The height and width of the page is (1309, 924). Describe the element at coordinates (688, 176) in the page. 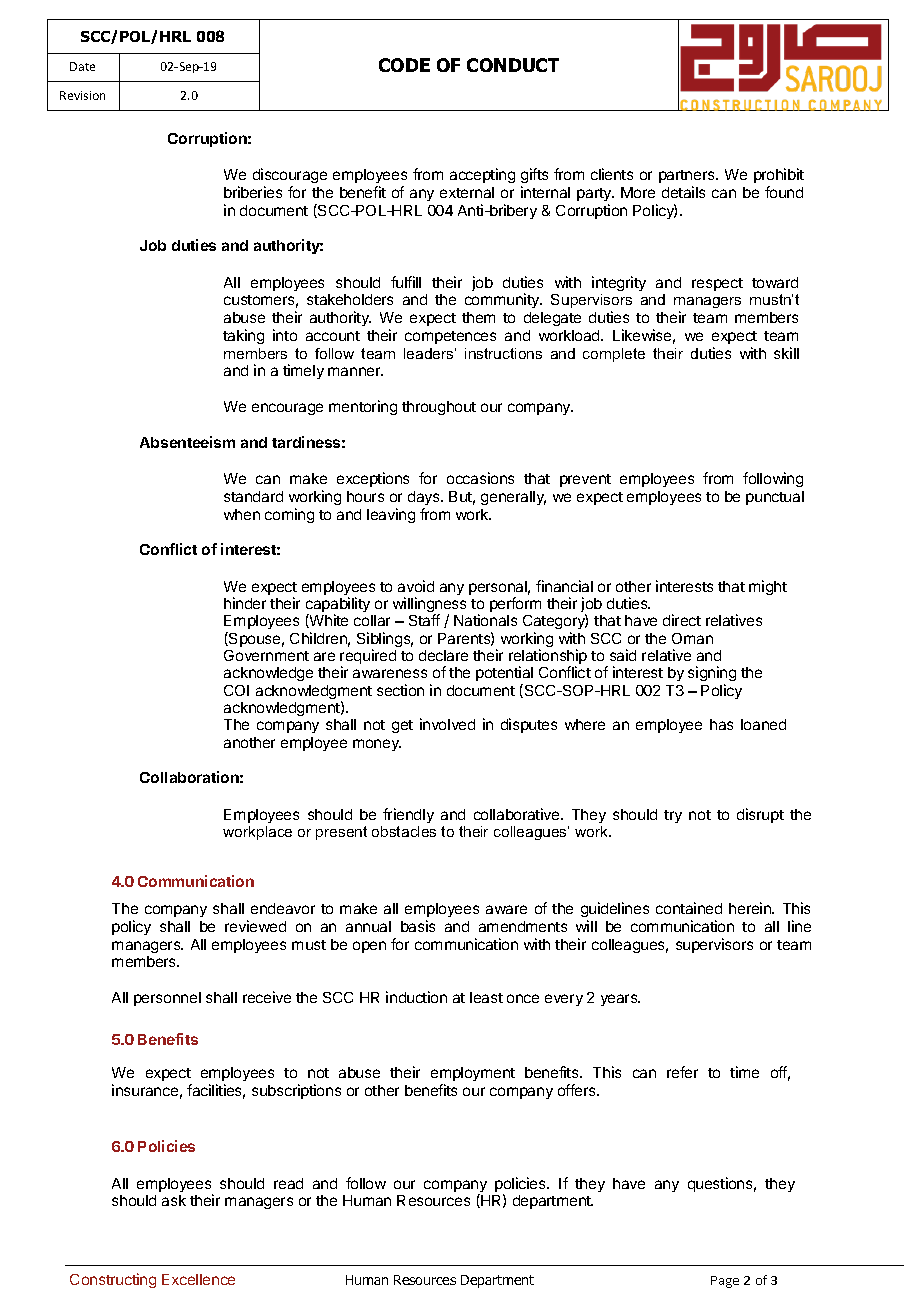

I see `partners` at that location.
